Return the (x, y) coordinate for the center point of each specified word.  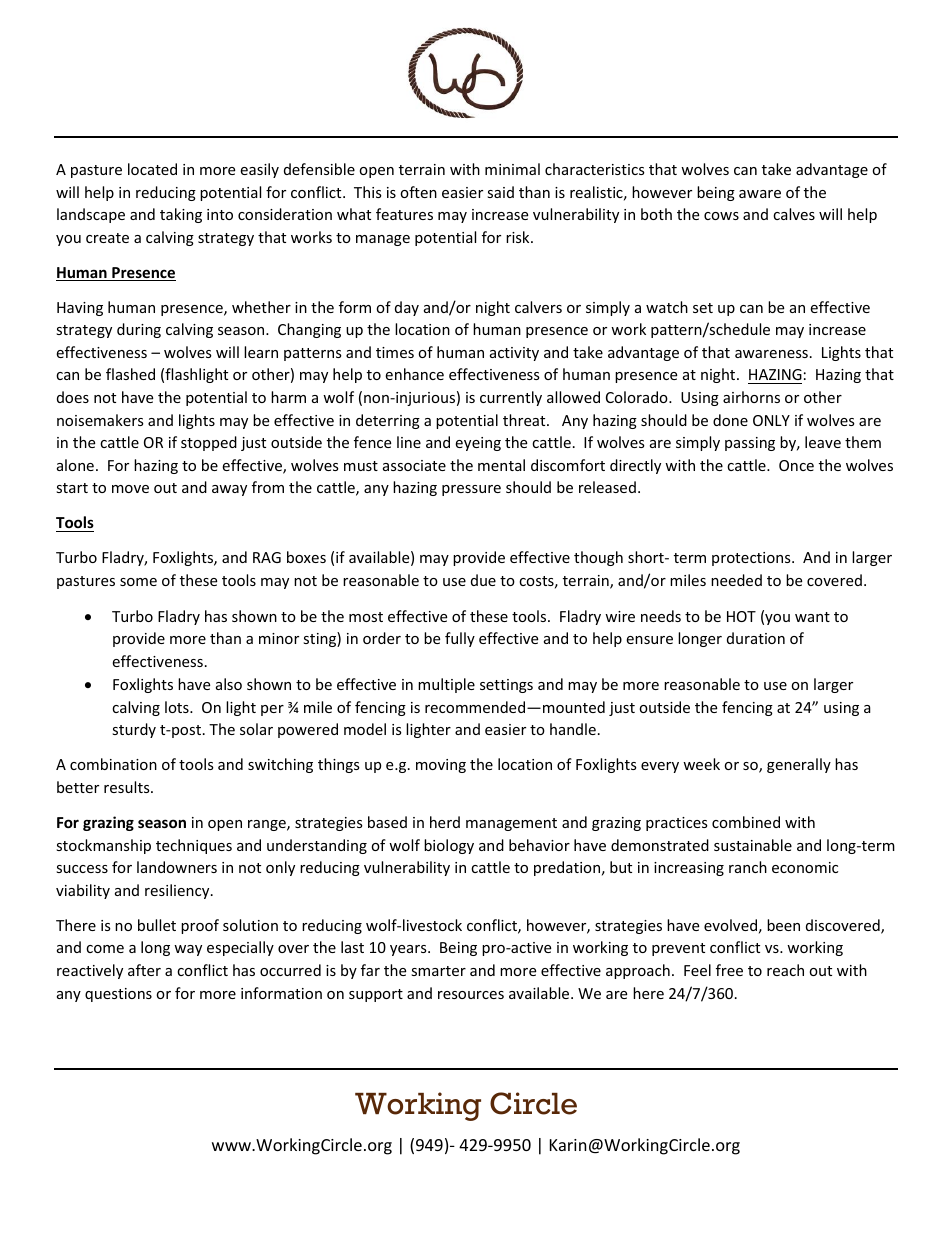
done (730, 420)
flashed (130, 374)
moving (441, 766)
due (483, 580)
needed (736, 580)
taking (181, 215)
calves (794, 214)
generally (799, 765)
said (500, 192)
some (138, 582)
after (144, 970)
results (128, 787)
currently (511, 398)
